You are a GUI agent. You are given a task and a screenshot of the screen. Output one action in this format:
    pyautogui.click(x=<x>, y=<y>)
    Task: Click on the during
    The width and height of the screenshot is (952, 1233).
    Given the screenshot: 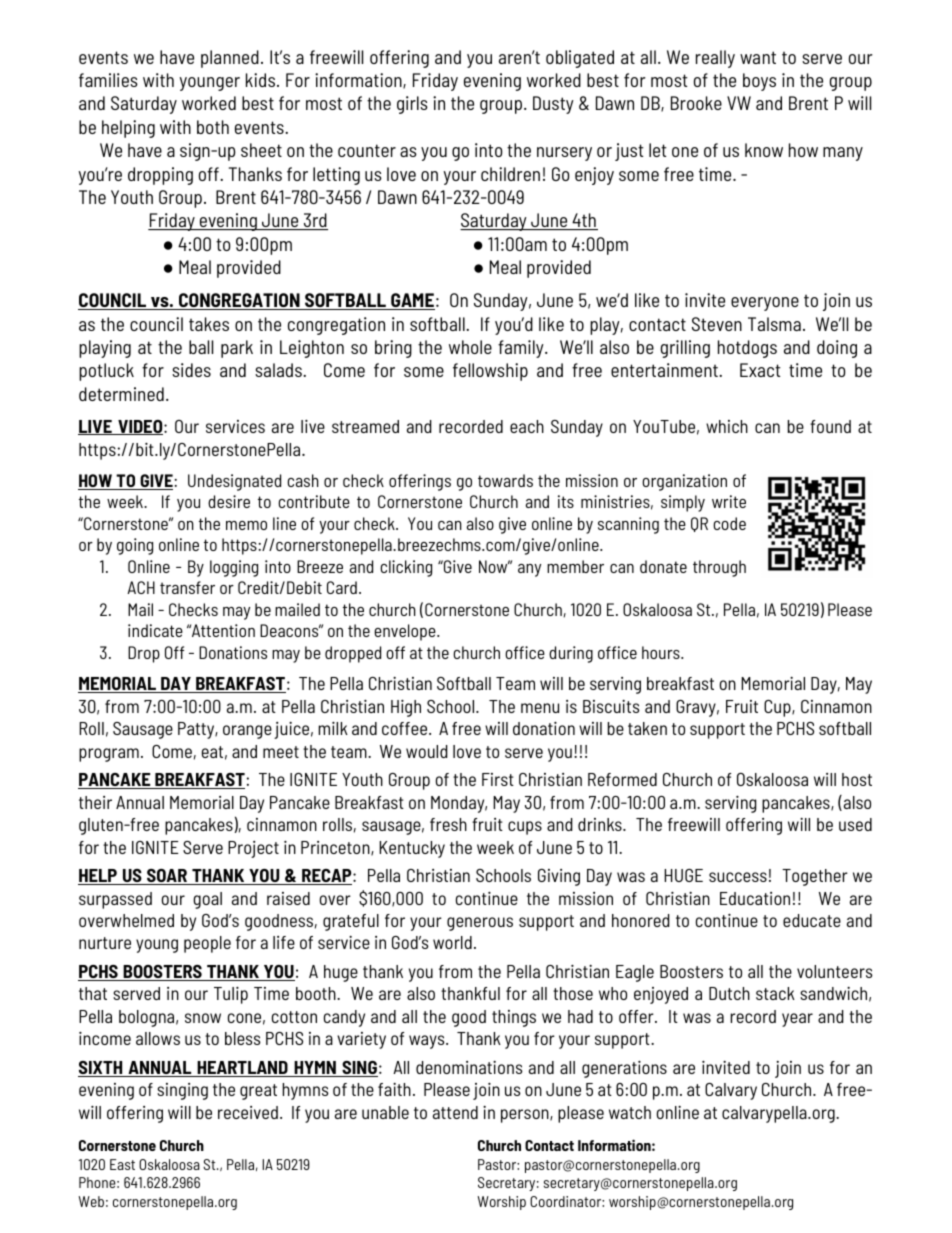 What is the action you would take?
    pyautogui.click(x=571, y=654)
